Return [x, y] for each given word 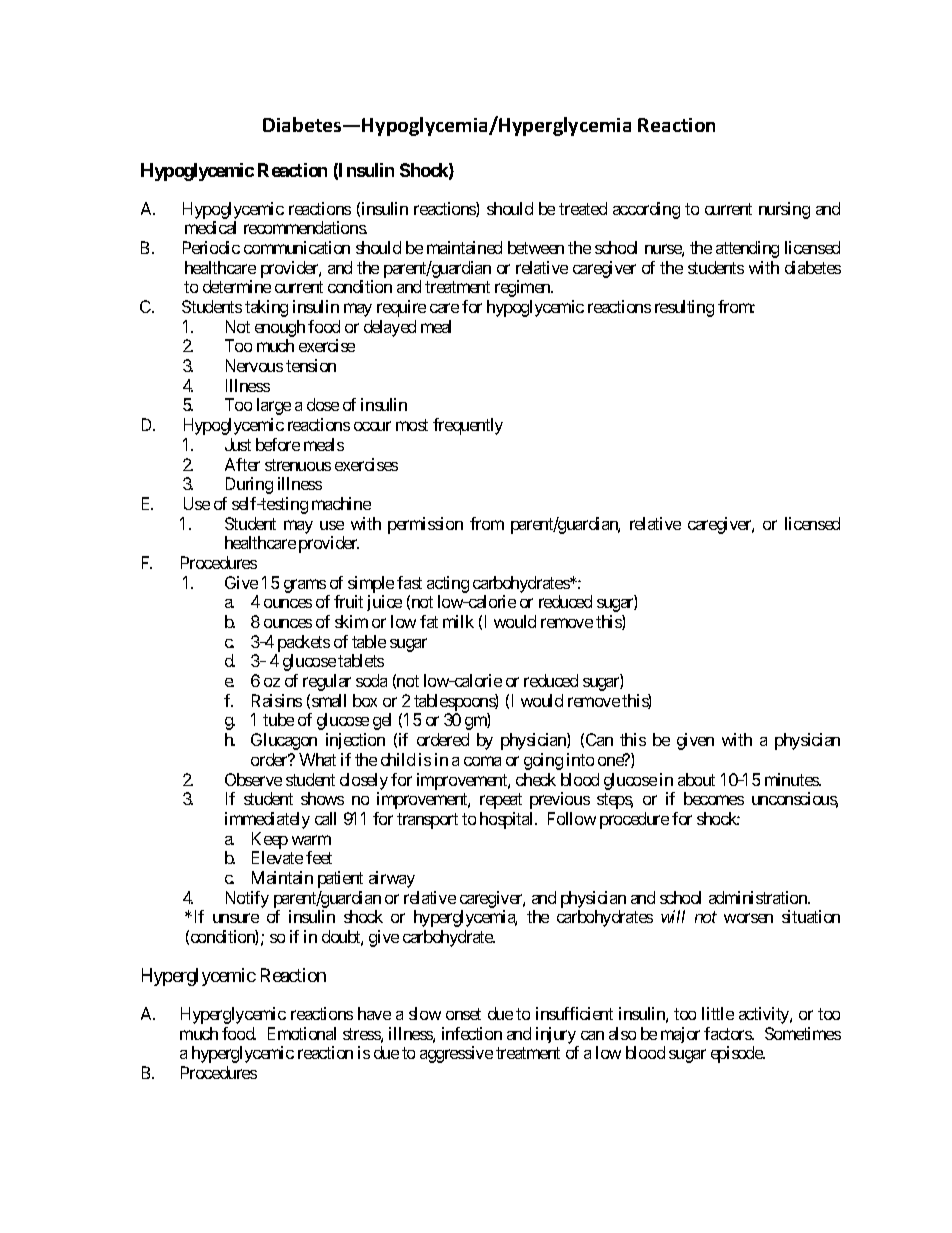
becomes [714, 798]
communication [297, 247]
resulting [684, 308]
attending [747, 249]
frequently [468, 426]
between [536, 247]
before [278, 444]
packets [304, 643]
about [696, 779]
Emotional [302, 1033]
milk [458, 621]
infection [472, 1033]
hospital [508, 820]
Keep [270, 840]
